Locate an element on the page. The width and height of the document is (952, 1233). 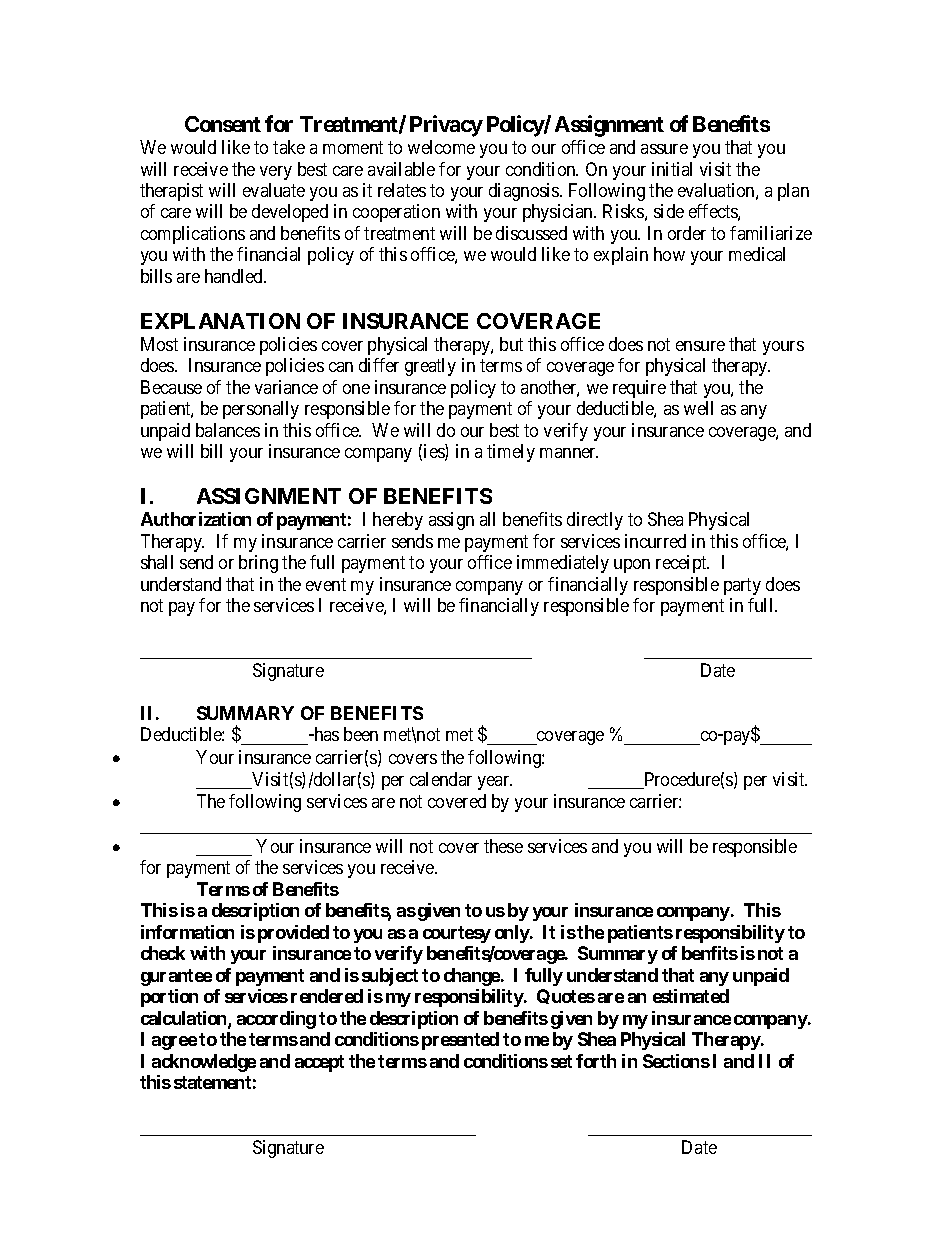
Consent is located at coordinates (223, 124).
